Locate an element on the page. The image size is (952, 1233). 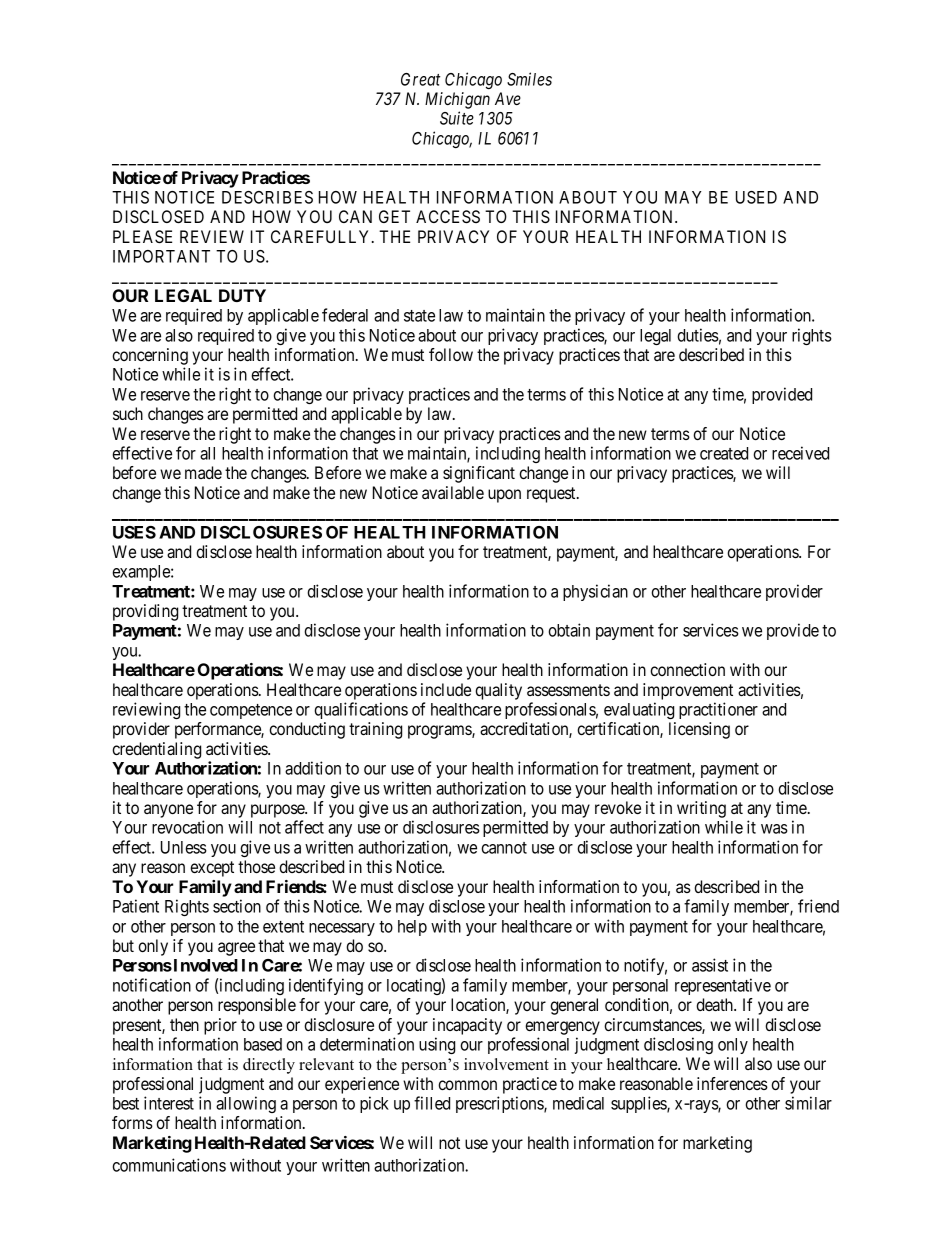
anyone is located at coordinates (168, 811).
